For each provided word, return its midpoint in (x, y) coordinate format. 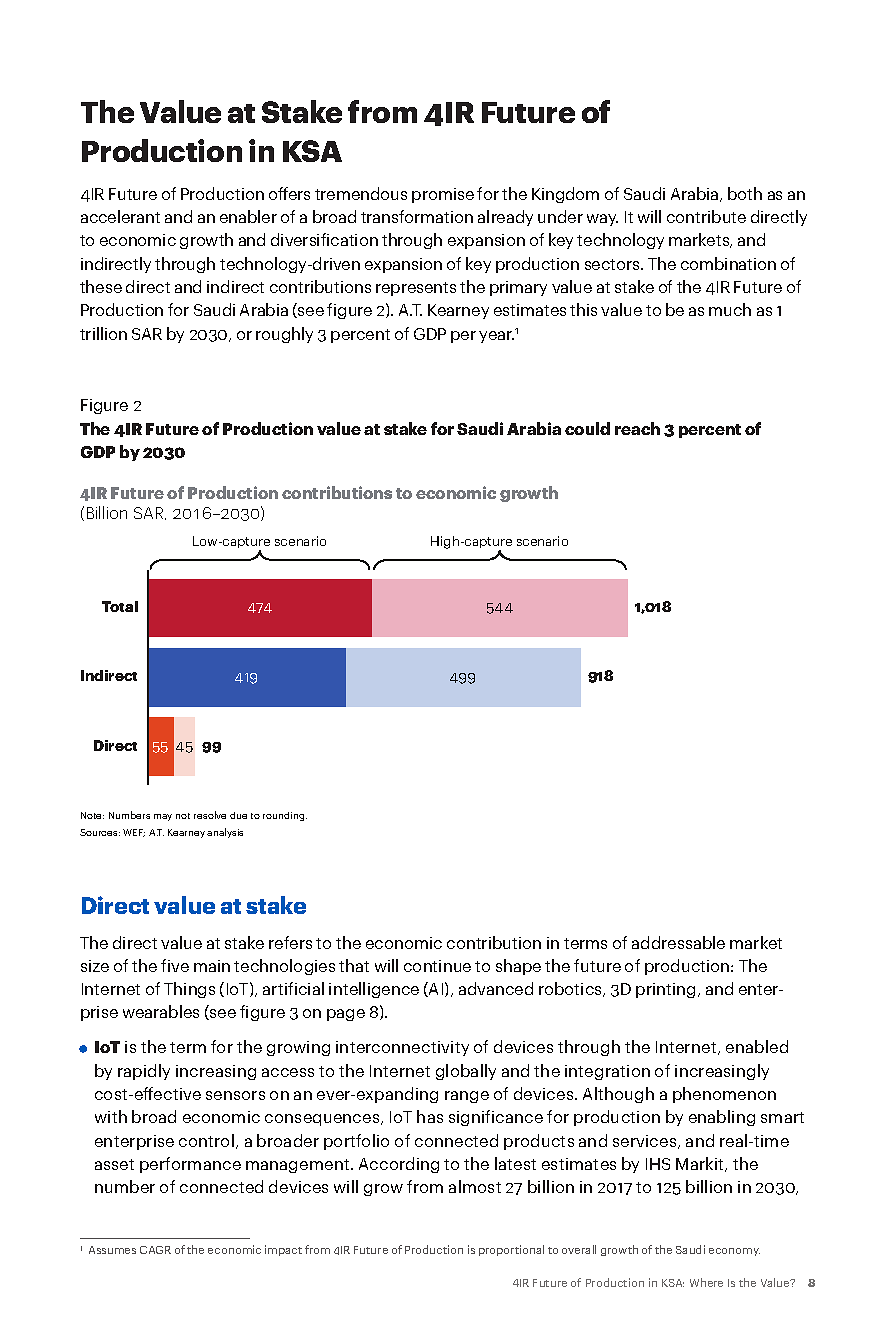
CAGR (155, 1250)
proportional (511, 1250)
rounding (285, 816)
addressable (678, 942)
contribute (706, 216)
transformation (417, 216)
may (163, 817)
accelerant (120, 216)
